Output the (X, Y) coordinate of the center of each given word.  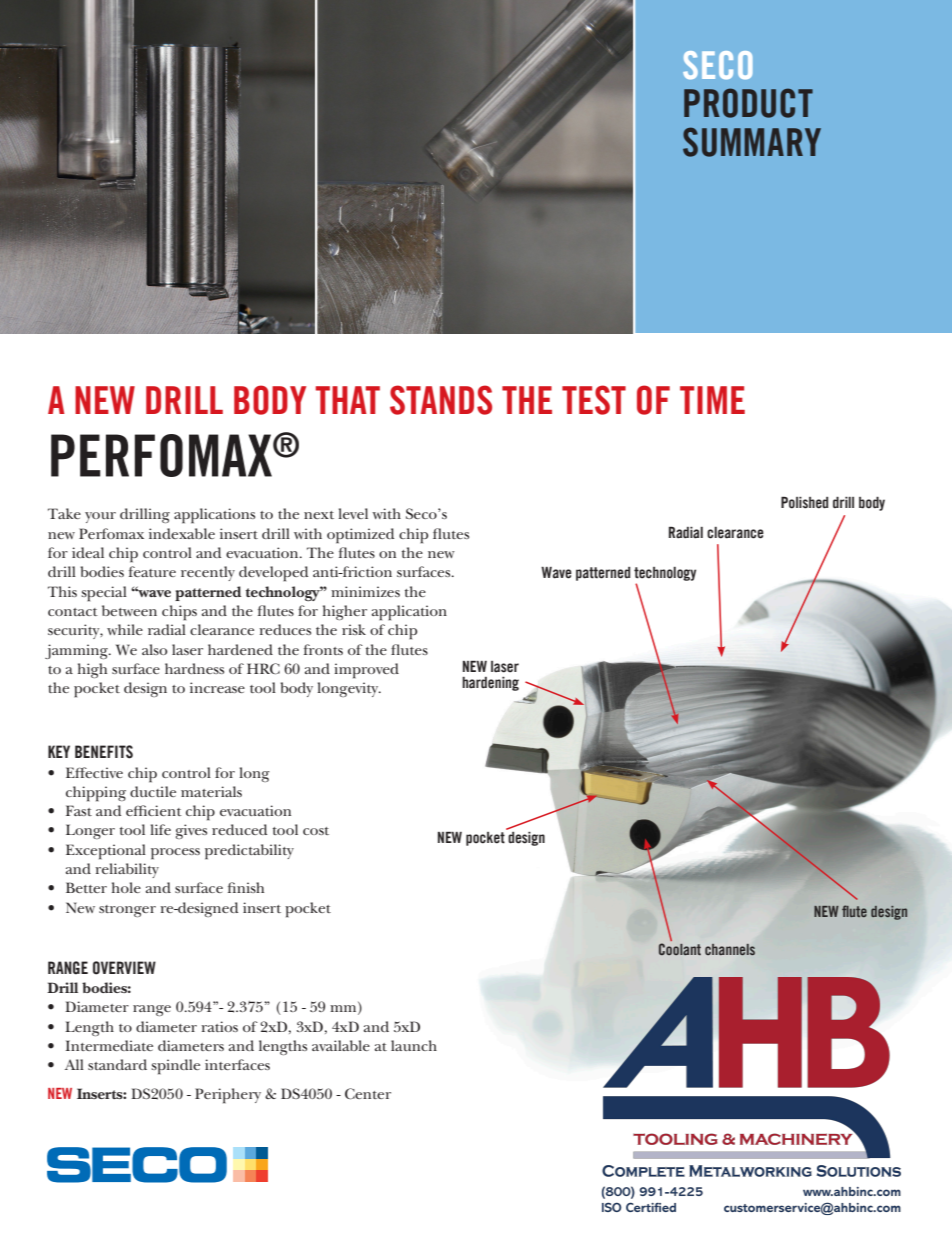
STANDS (441, 400)
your (100, 517)
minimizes (365, 591)
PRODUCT (748, 103)
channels (730, 950)
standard (117, 1064)
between (129, 610)
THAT (348, 400)
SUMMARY (752, 142)
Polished (804, 502)
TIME (712, 400)
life (160, 829)
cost (316, 831)
